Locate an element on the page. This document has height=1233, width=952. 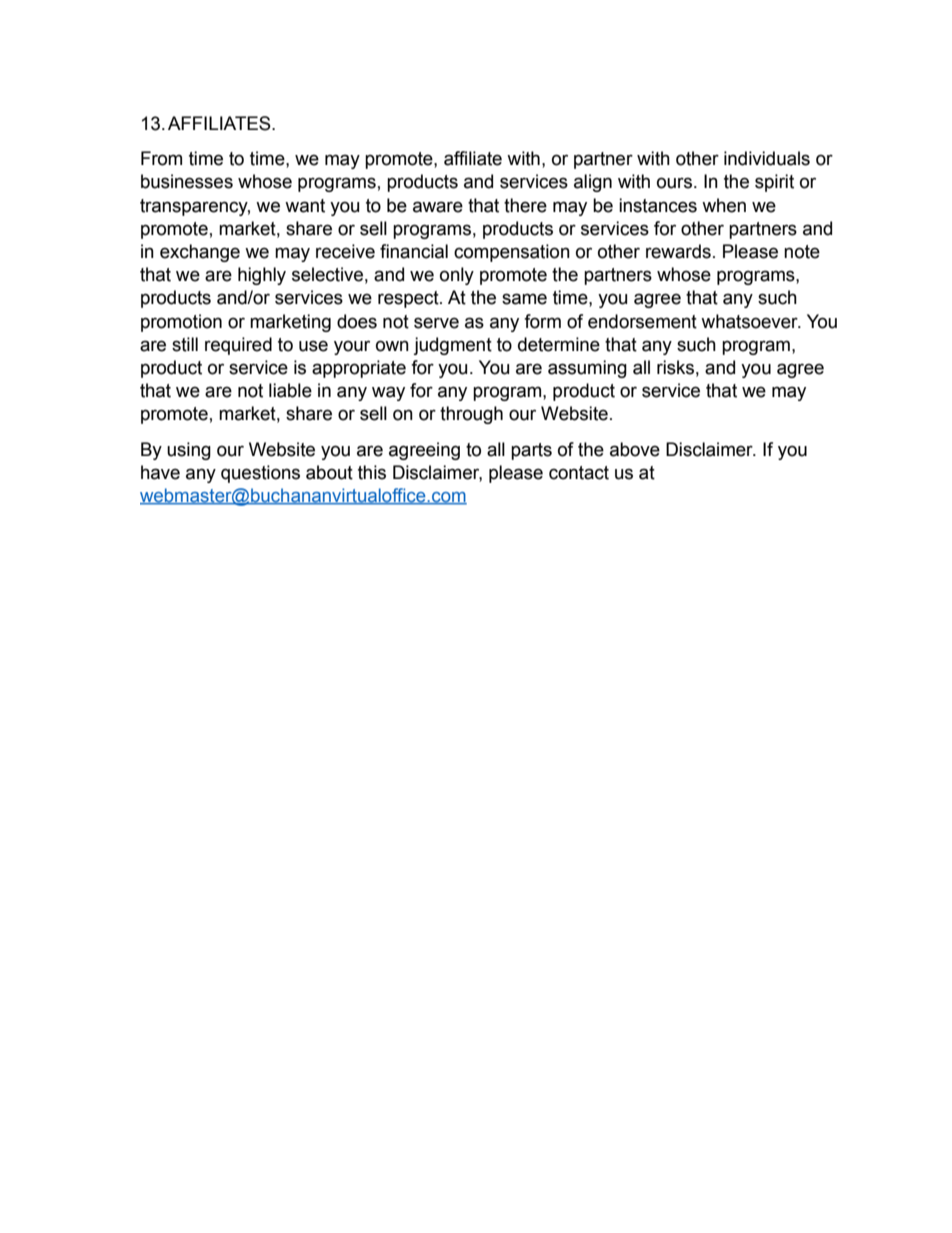
rewards is located at coordinates (678, 251).
